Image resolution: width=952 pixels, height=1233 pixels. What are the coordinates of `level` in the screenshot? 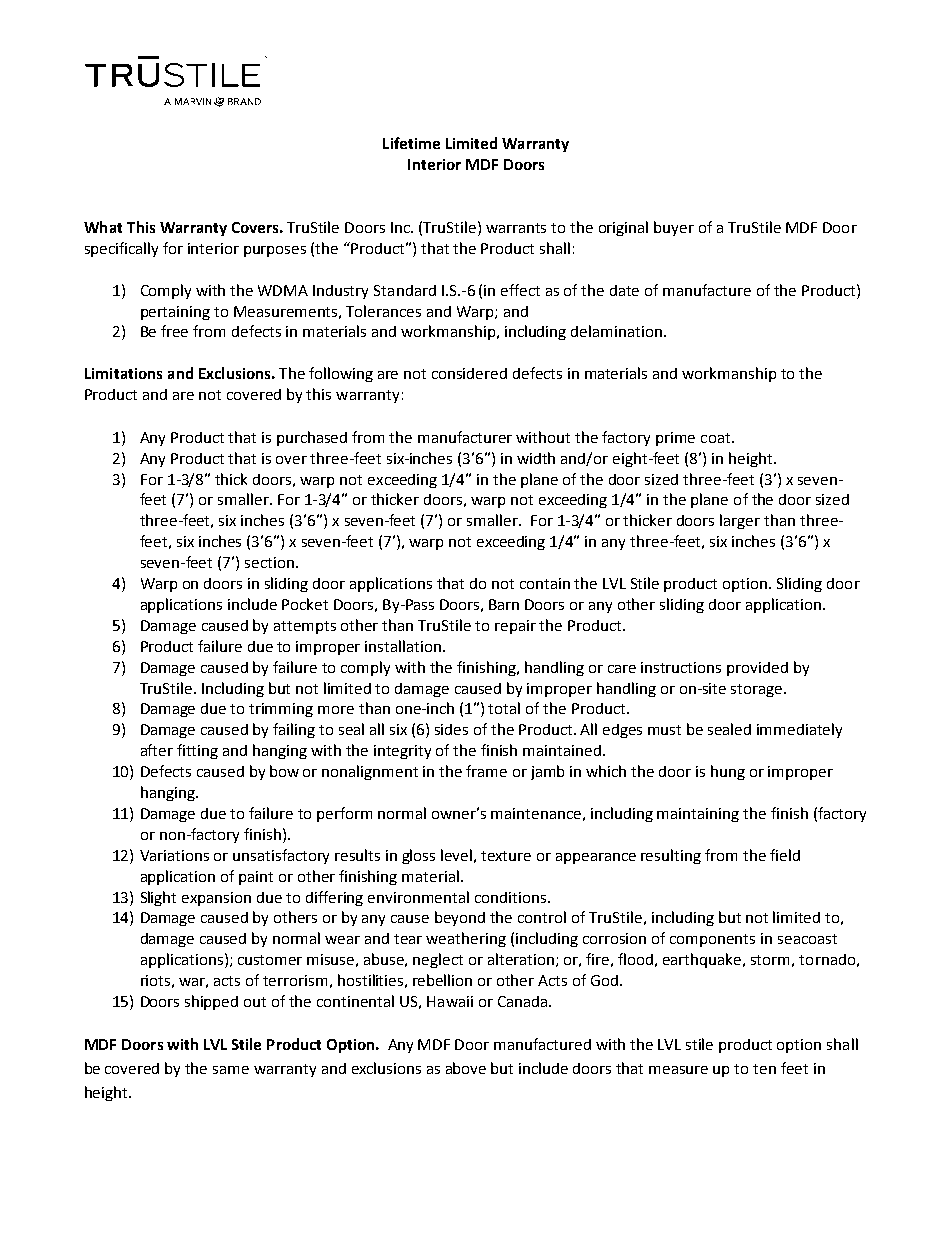 It's located at (456, 855).
